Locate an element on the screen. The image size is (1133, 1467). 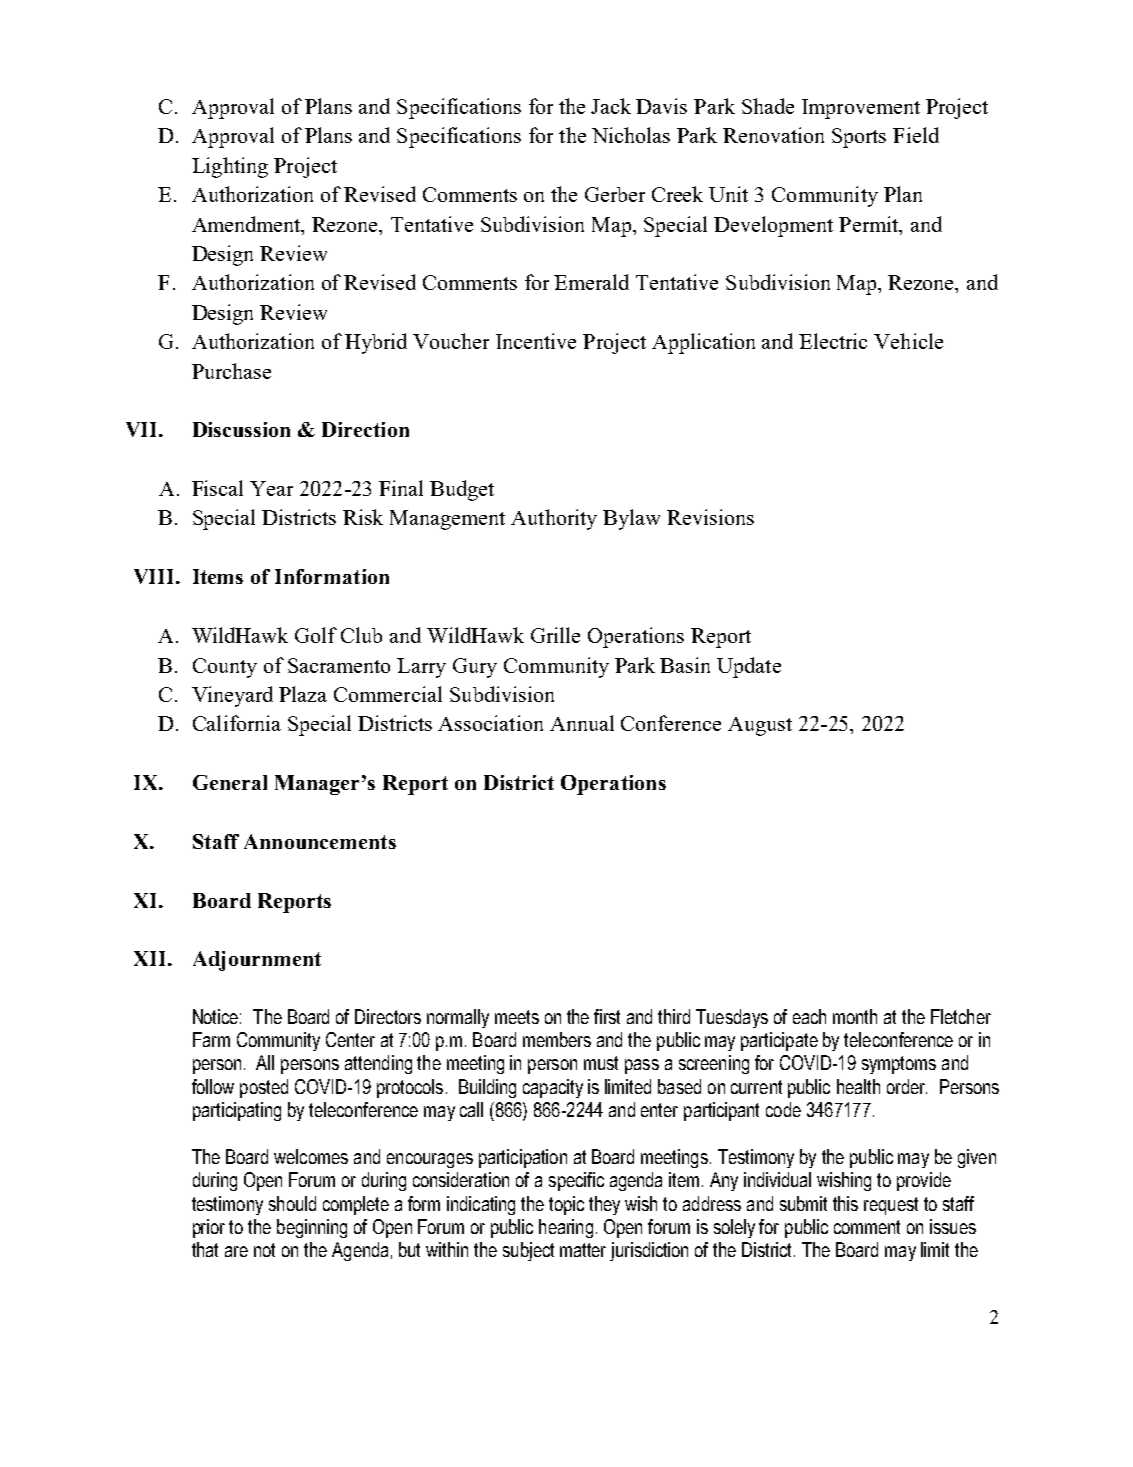
Year is located at coordinates (271, 488).
